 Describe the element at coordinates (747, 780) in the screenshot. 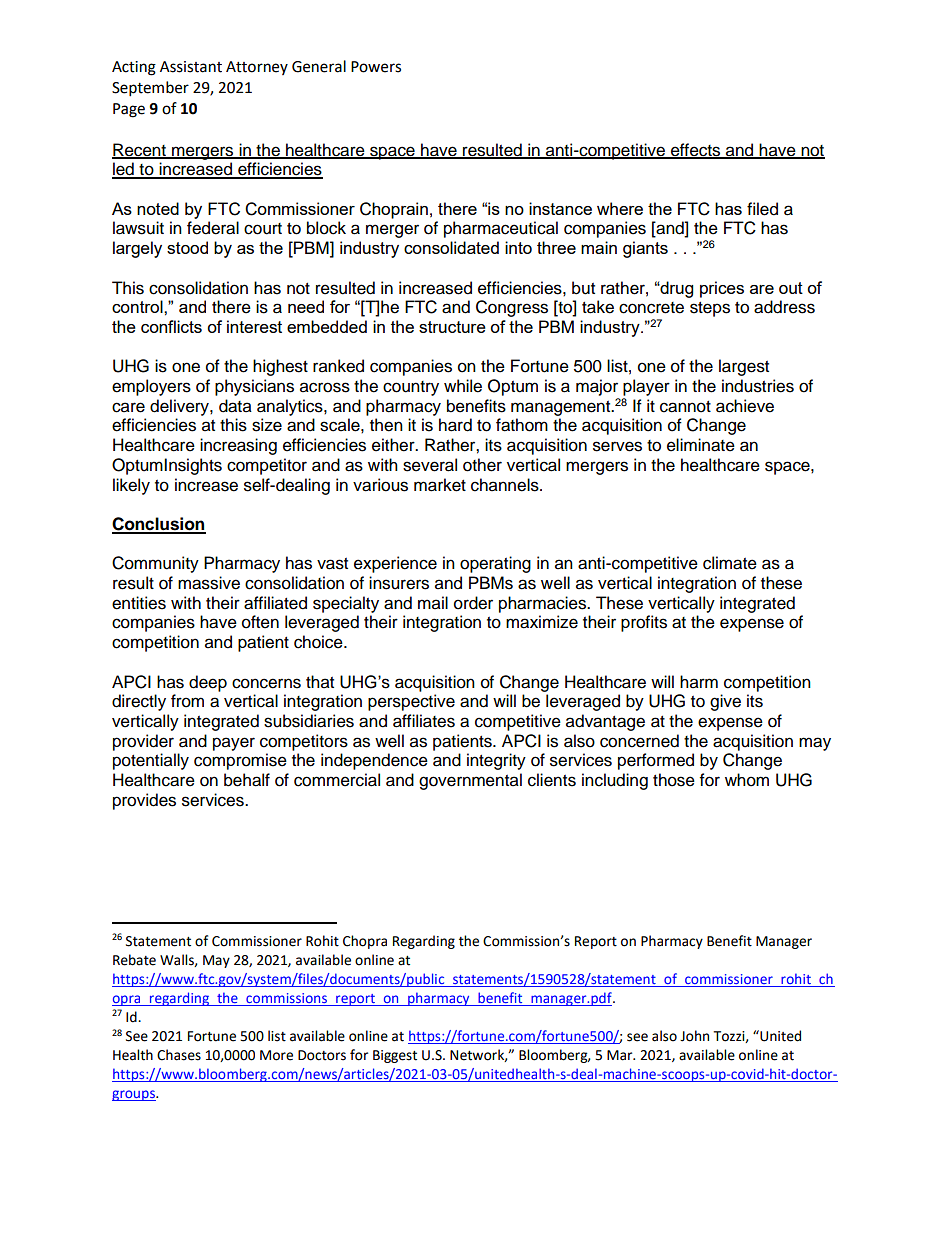

I see `whom` at that location.
